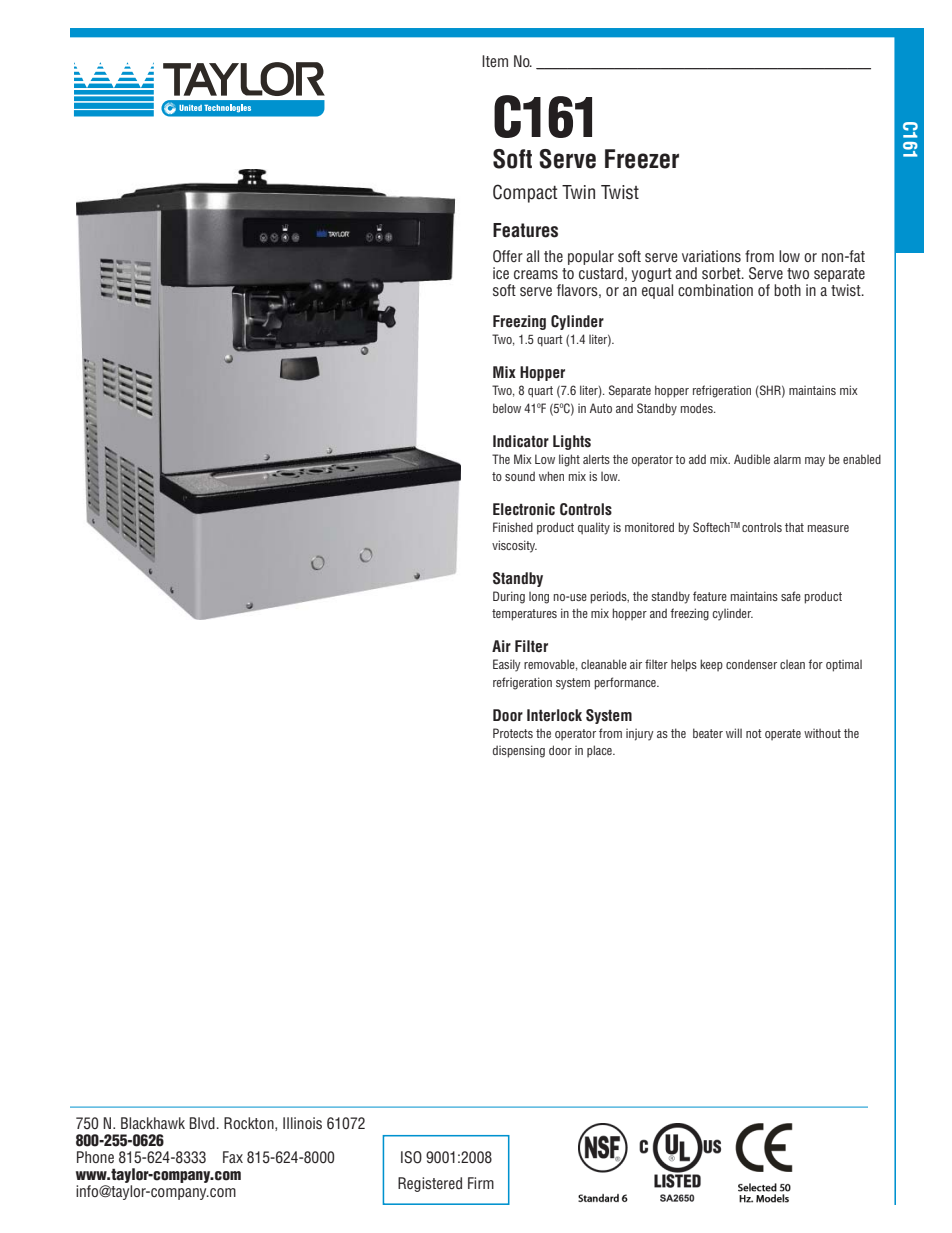  Describe the element at coordinates (481, 1183) in the image. I see `Firm` at that location.
